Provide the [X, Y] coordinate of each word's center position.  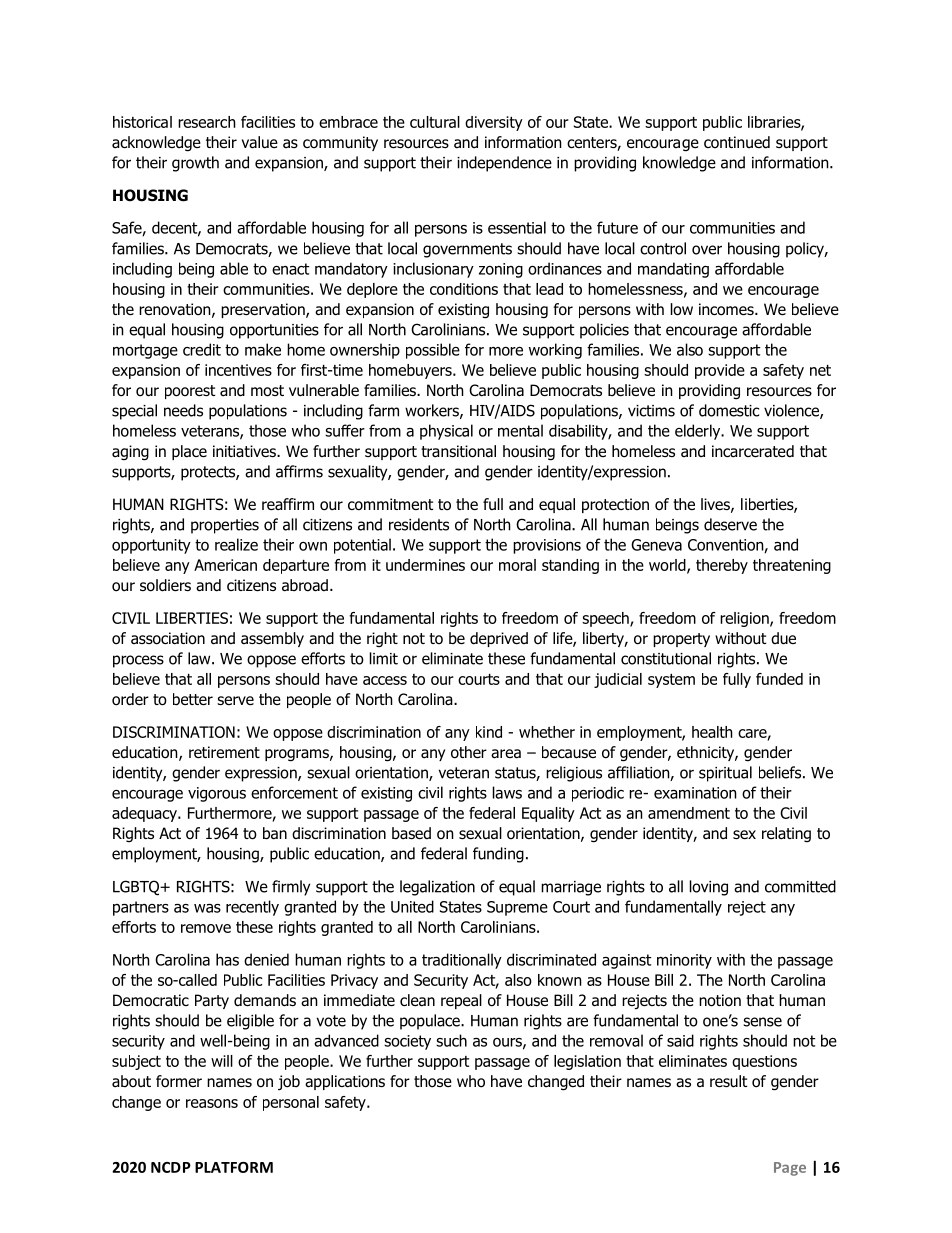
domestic [729, 410]
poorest [190, 392]
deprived [499, 639]
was [207, 908]
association [168, 638]
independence [504, 164]
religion [745, 619]
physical [446, 432]
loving [709, 888]
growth [195, 164]
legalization [437, 888]
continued [737, 142]
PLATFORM [234, 1167]
